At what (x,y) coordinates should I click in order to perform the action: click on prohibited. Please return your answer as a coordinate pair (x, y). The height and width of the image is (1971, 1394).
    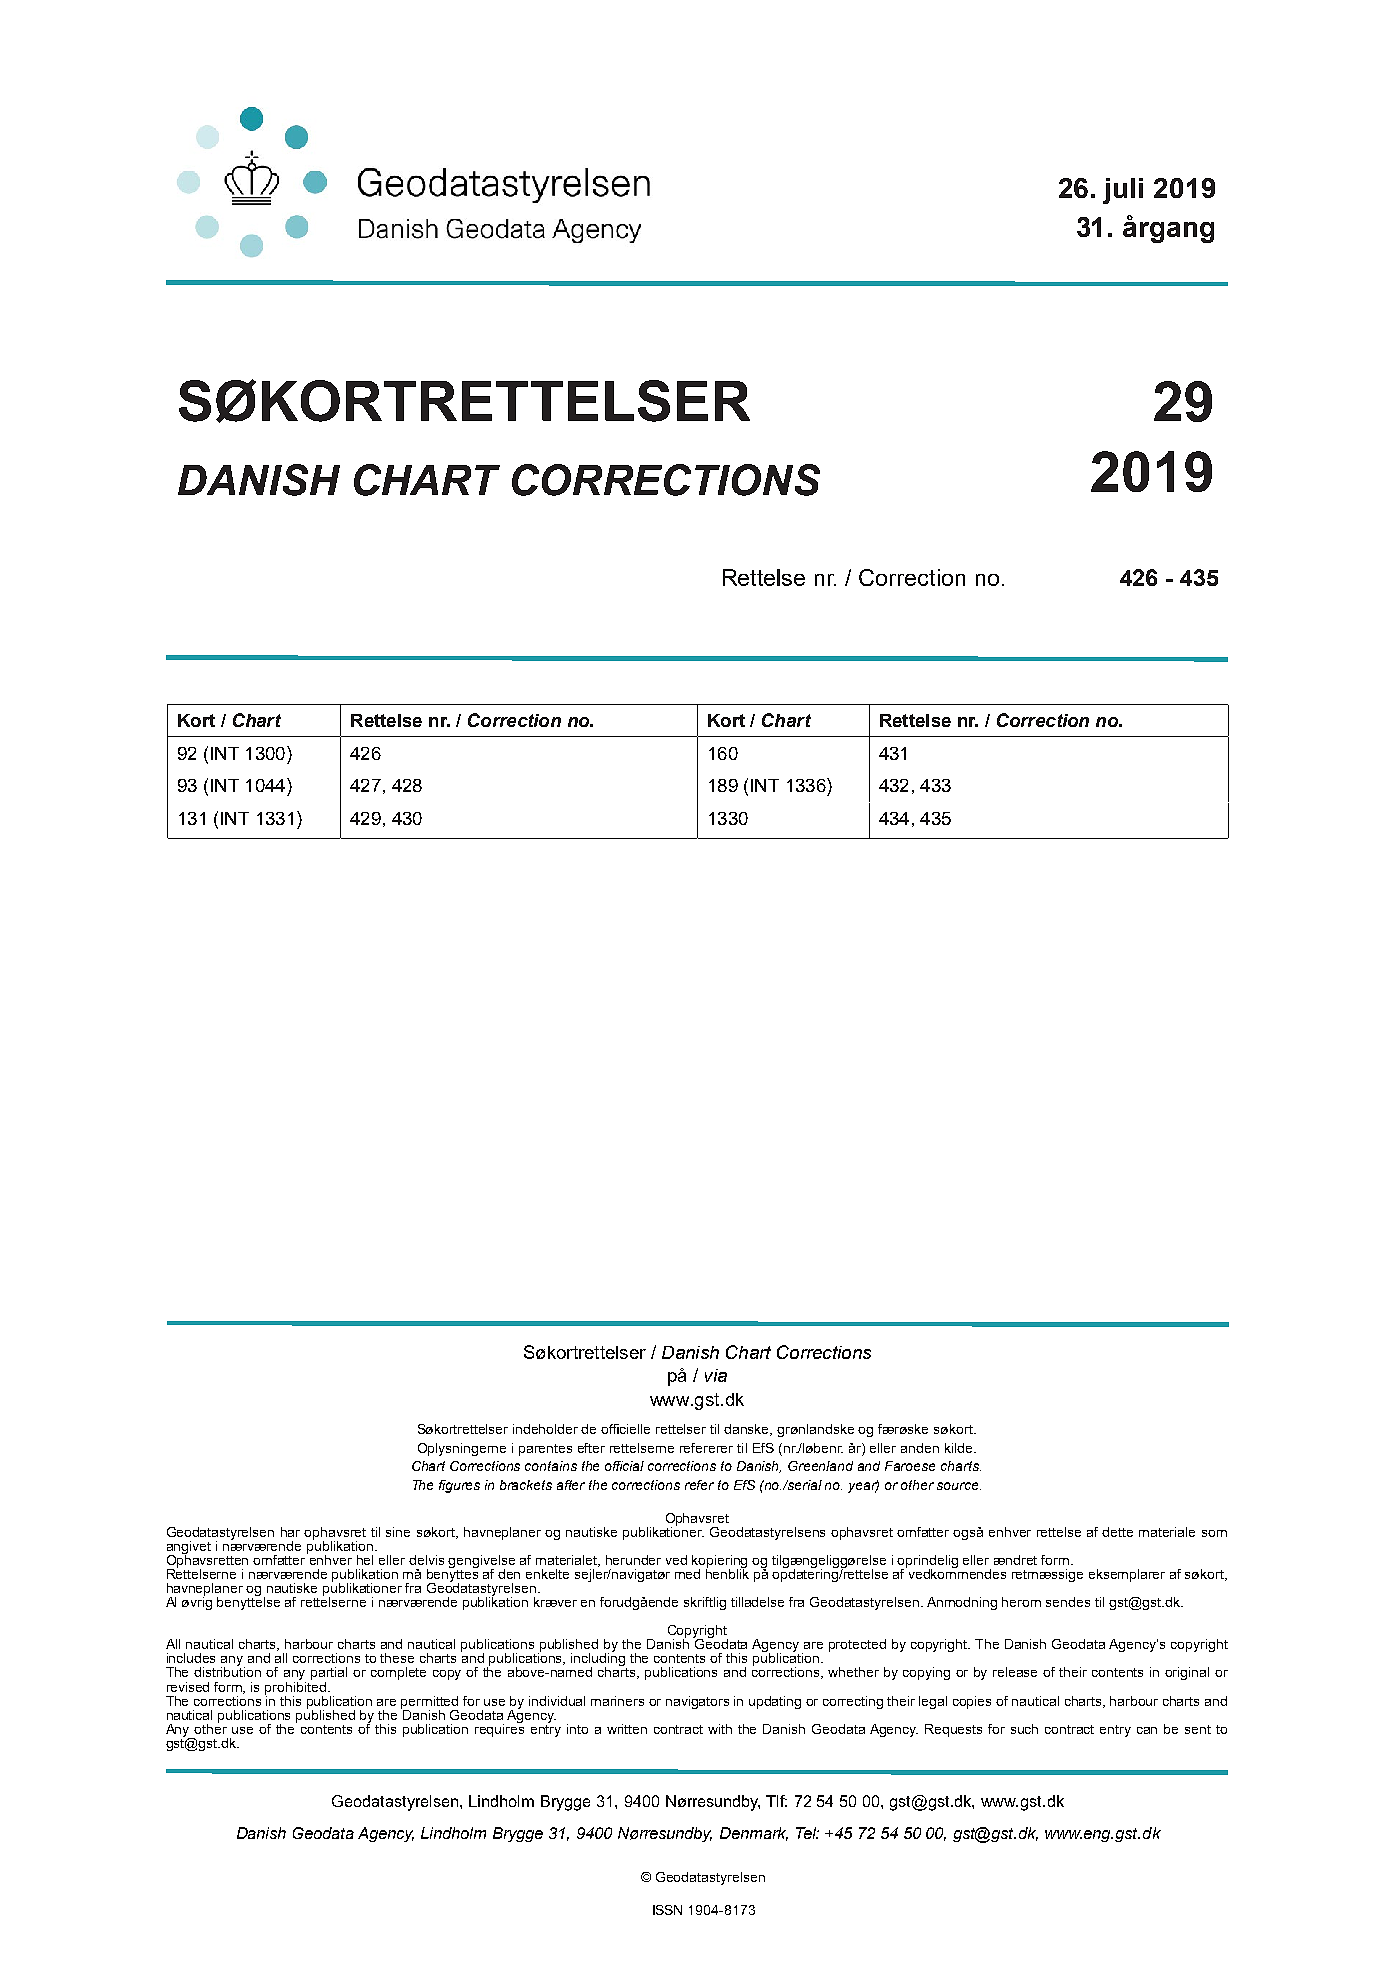
    Looking at the image, I should click on (295, 1688).
